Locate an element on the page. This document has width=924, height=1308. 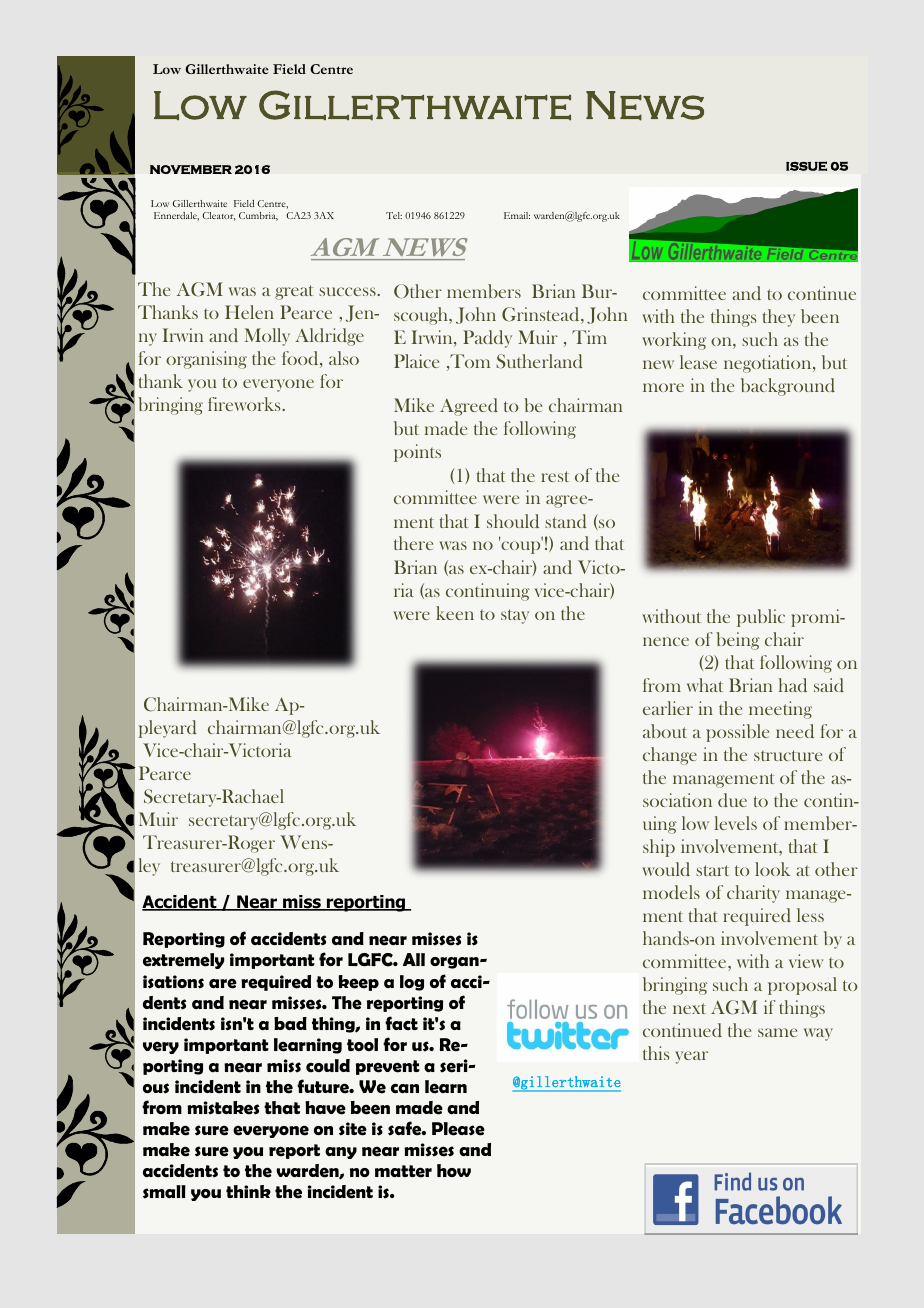
ISSUE is located at coordinates (806, 166).
